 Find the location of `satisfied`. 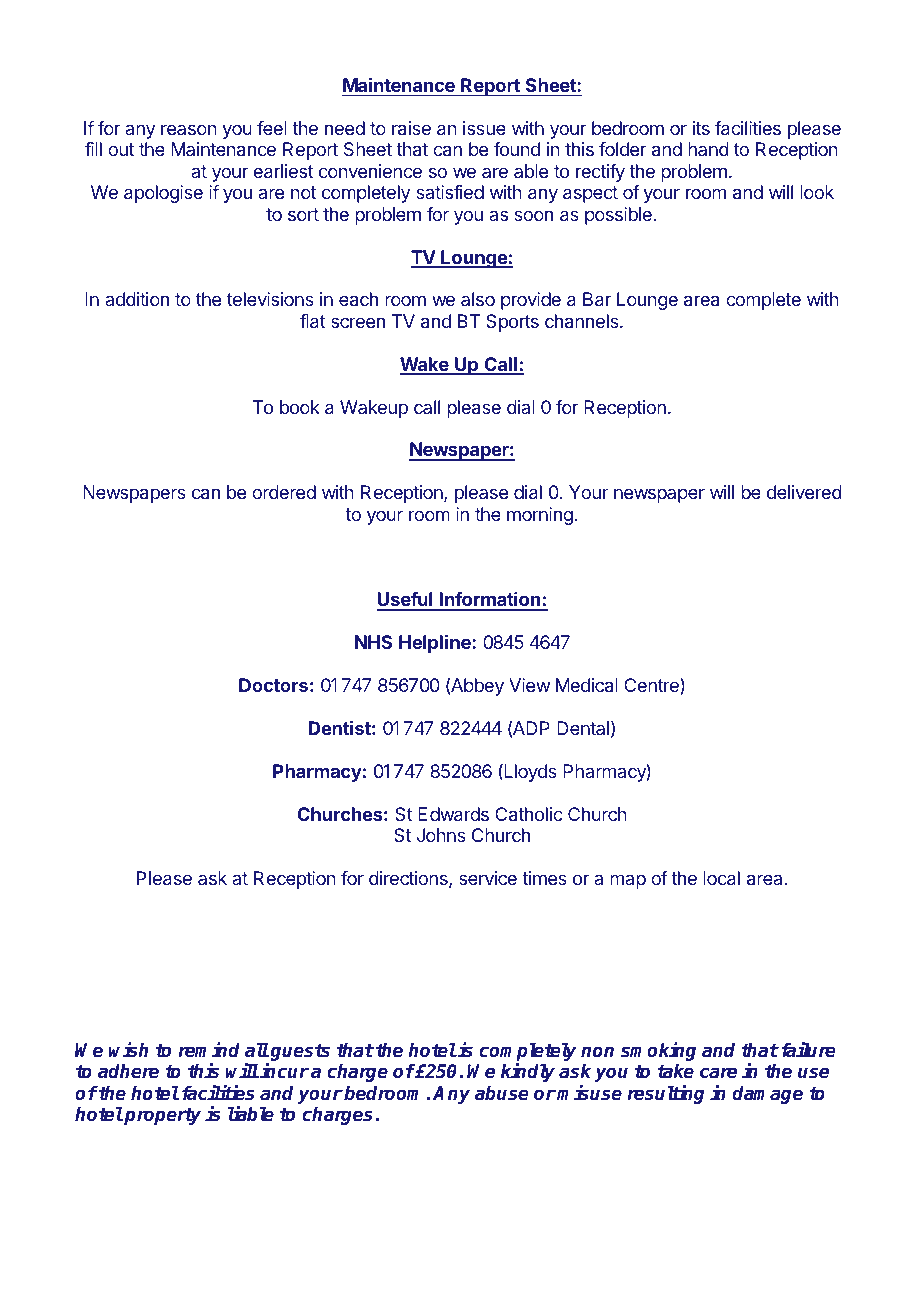

satisfied is located at coordinates (450, 192).
